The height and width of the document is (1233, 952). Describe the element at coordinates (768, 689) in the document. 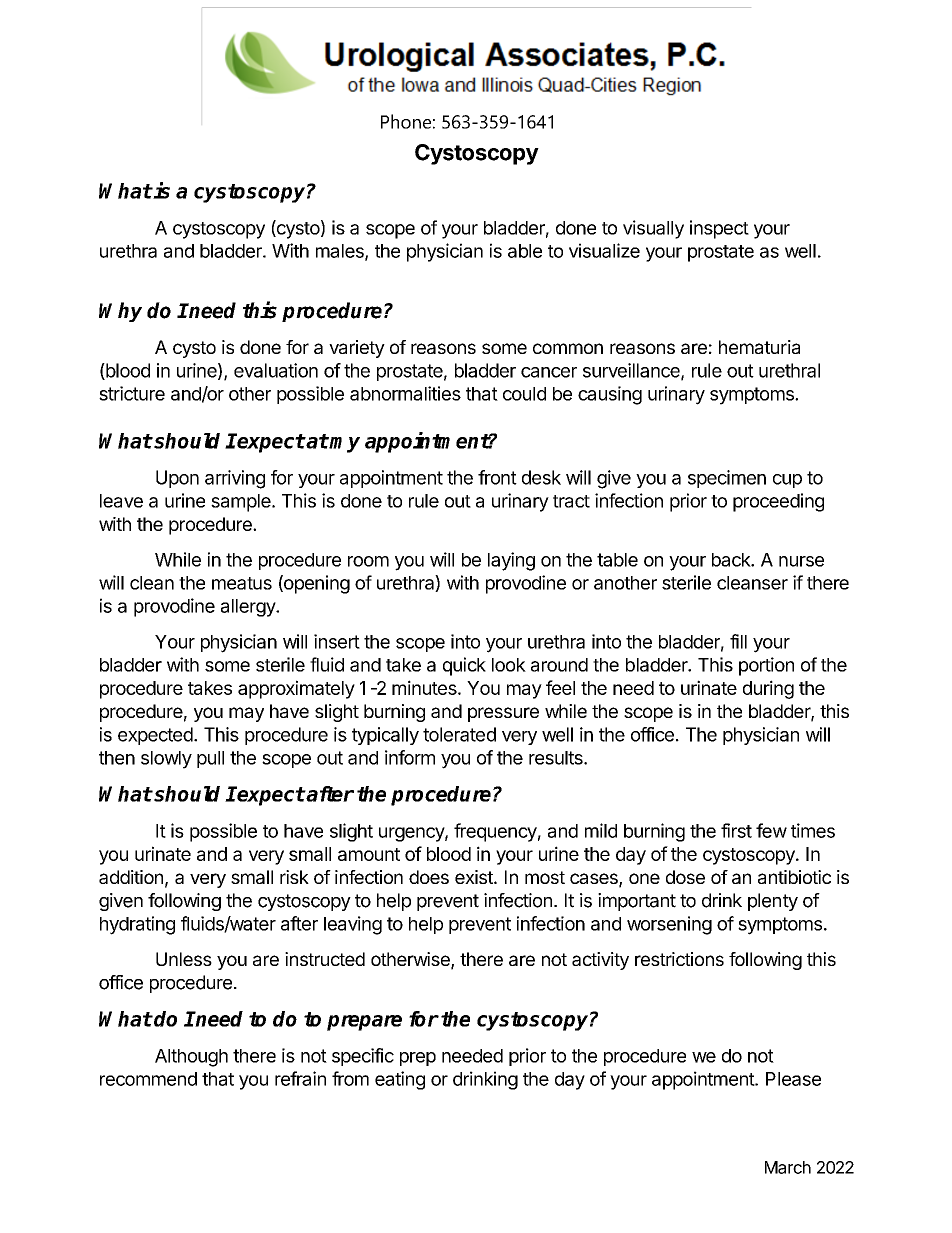

I see `during` at that location.
